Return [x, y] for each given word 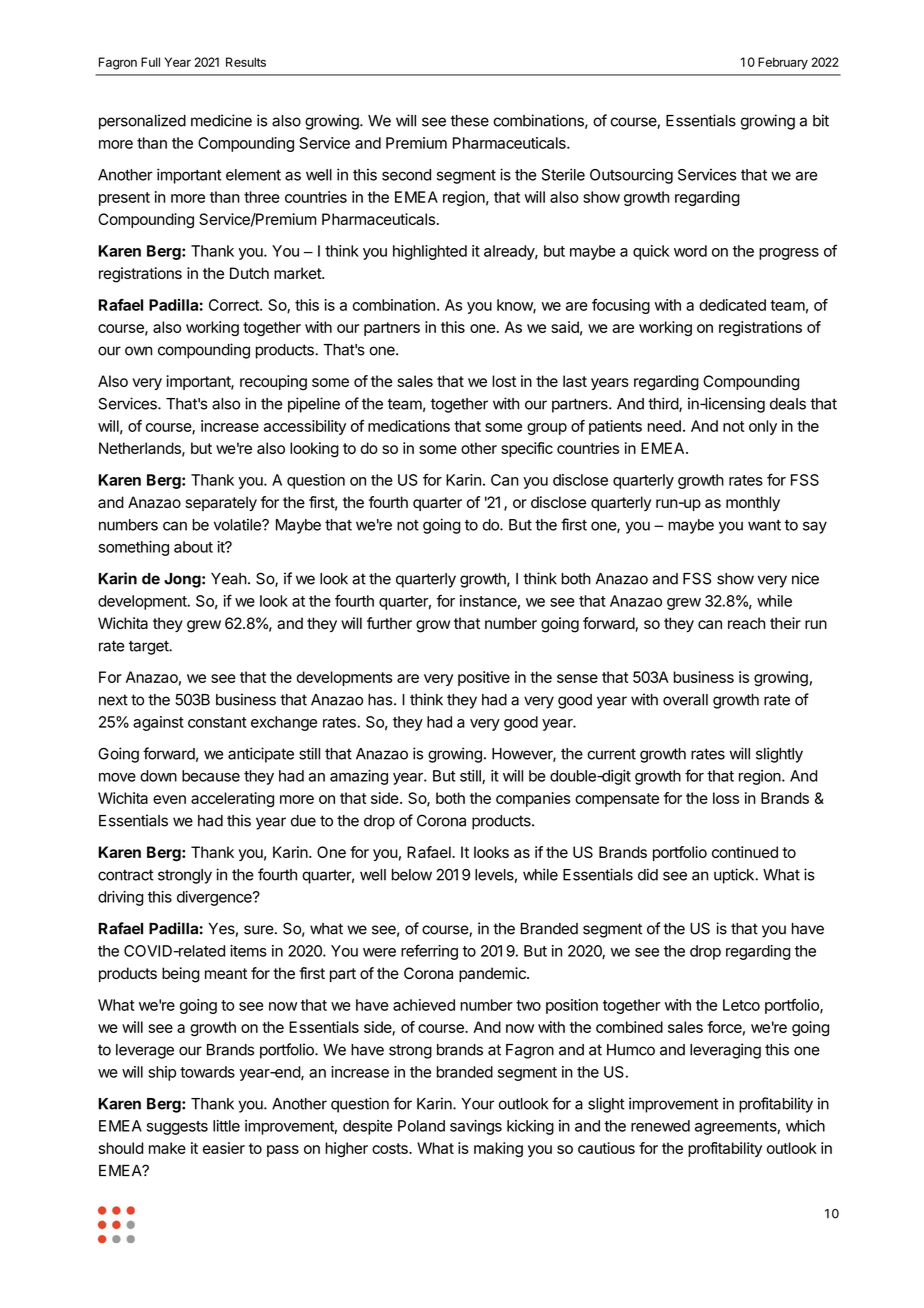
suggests [177, 1128]
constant [217, 722]
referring [429, 952]
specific [527, 449]
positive [484, 678]
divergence [215, 898]
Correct [235, 305]
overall [685, 700]
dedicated [732, 305]
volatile [238, 524]
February [783, 63]
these [469, 121]
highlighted [430, 252]
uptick [735, 876]
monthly [753, 503]
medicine [221, 120]
